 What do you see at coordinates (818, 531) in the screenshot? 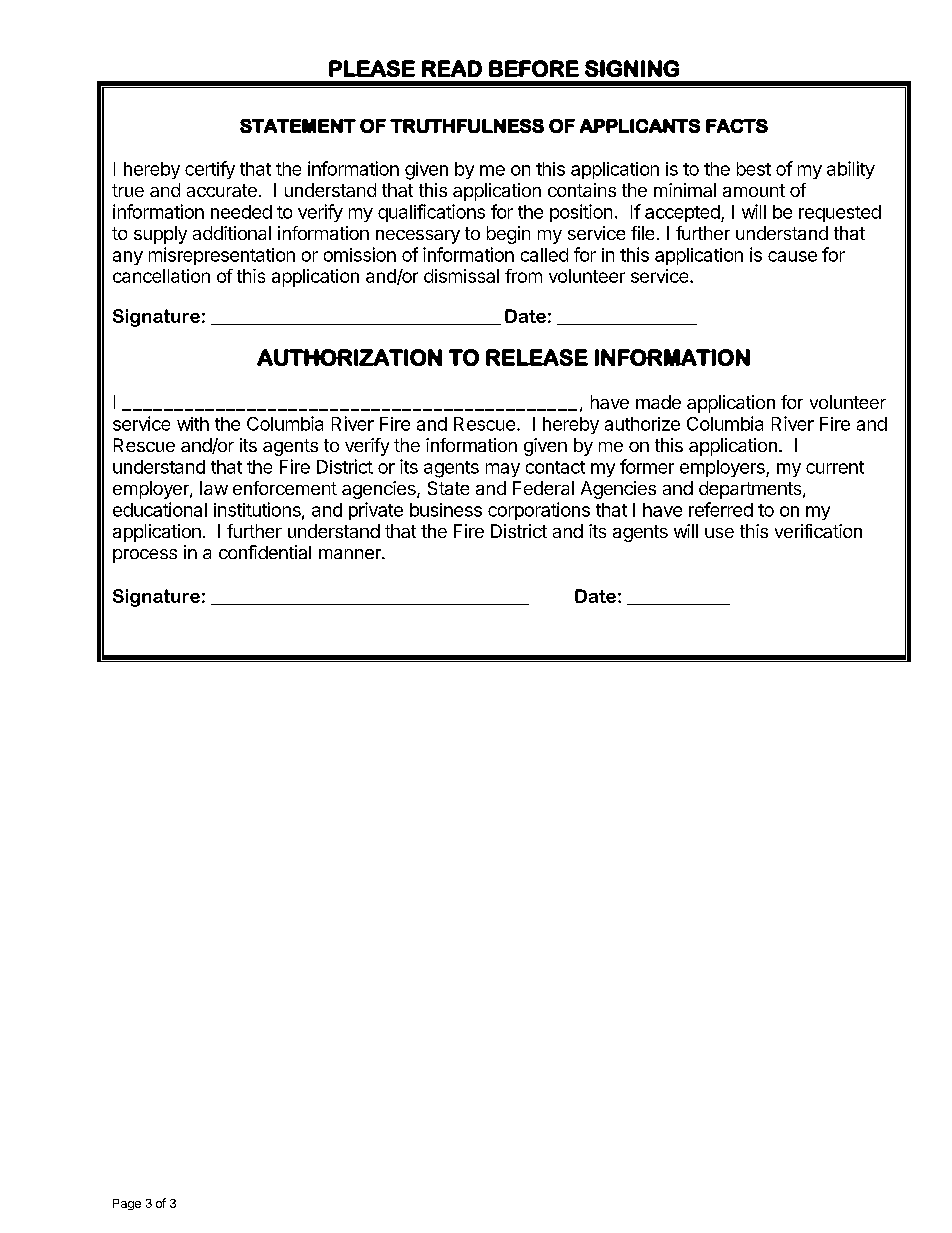
I see `verification` at bounding box center [818, 531].
